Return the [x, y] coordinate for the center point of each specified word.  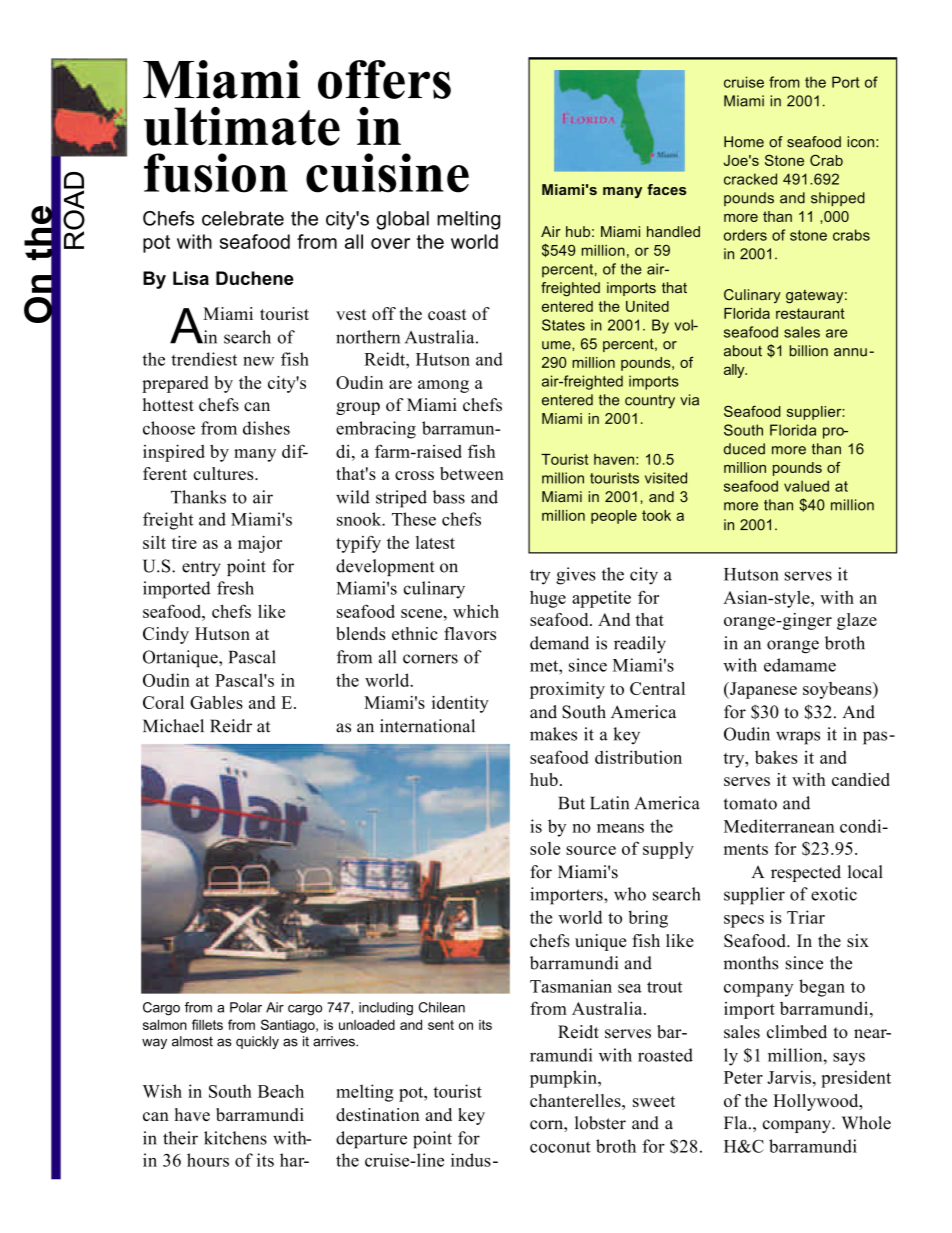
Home [744, 142]
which [476, 611]
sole [545, 848]
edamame [800, 665]
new [258, 361]
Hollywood [817, 1102]
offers [384, 79]
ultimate [242, 126]
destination [378, 1114]
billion [809, 351]
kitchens [235, 1138]
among [443, 386]
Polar [246, 1007]
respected [806, 873]
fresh [235, 588]
